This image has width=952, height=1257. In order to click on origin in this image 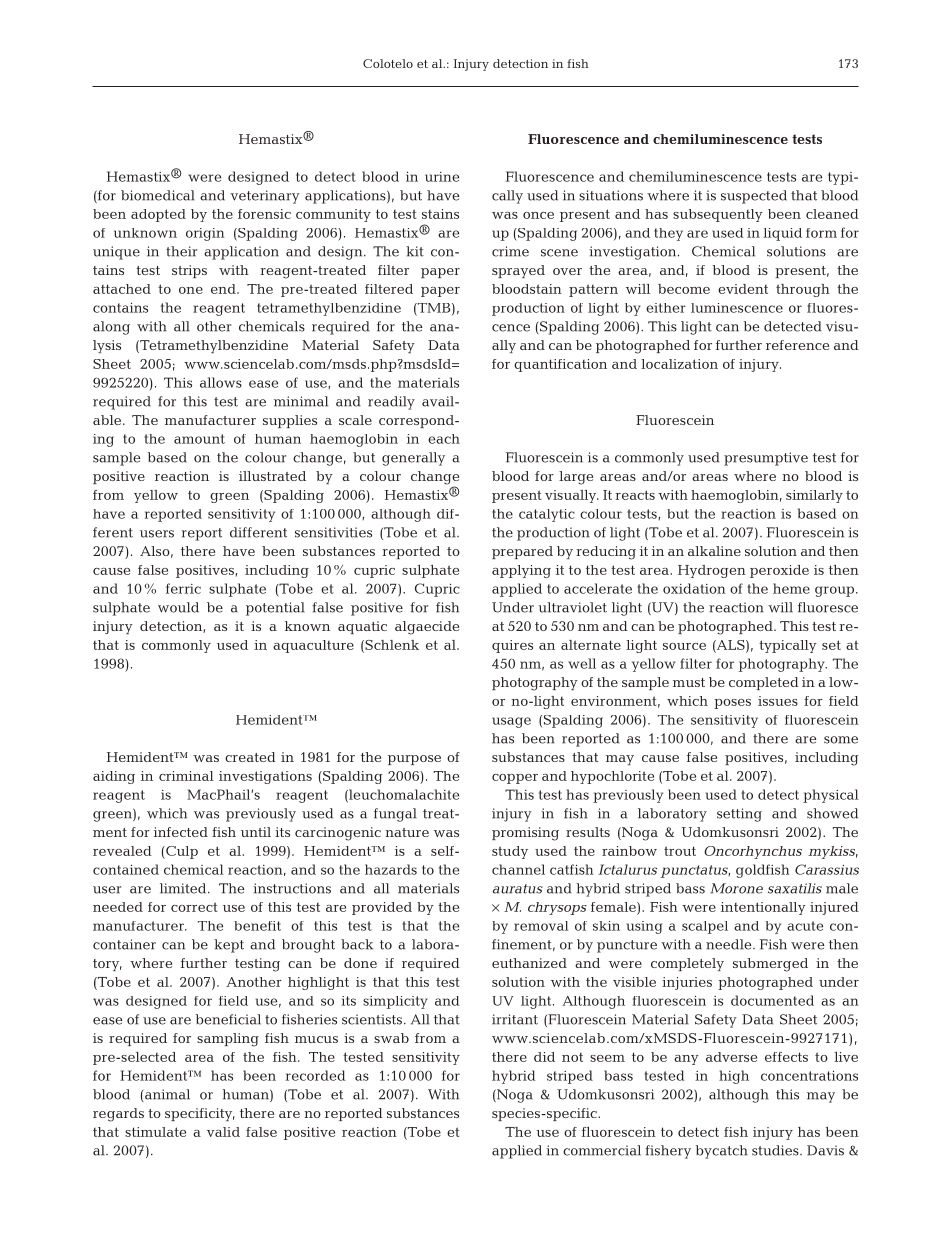, I will do `click(205, 234)`.
